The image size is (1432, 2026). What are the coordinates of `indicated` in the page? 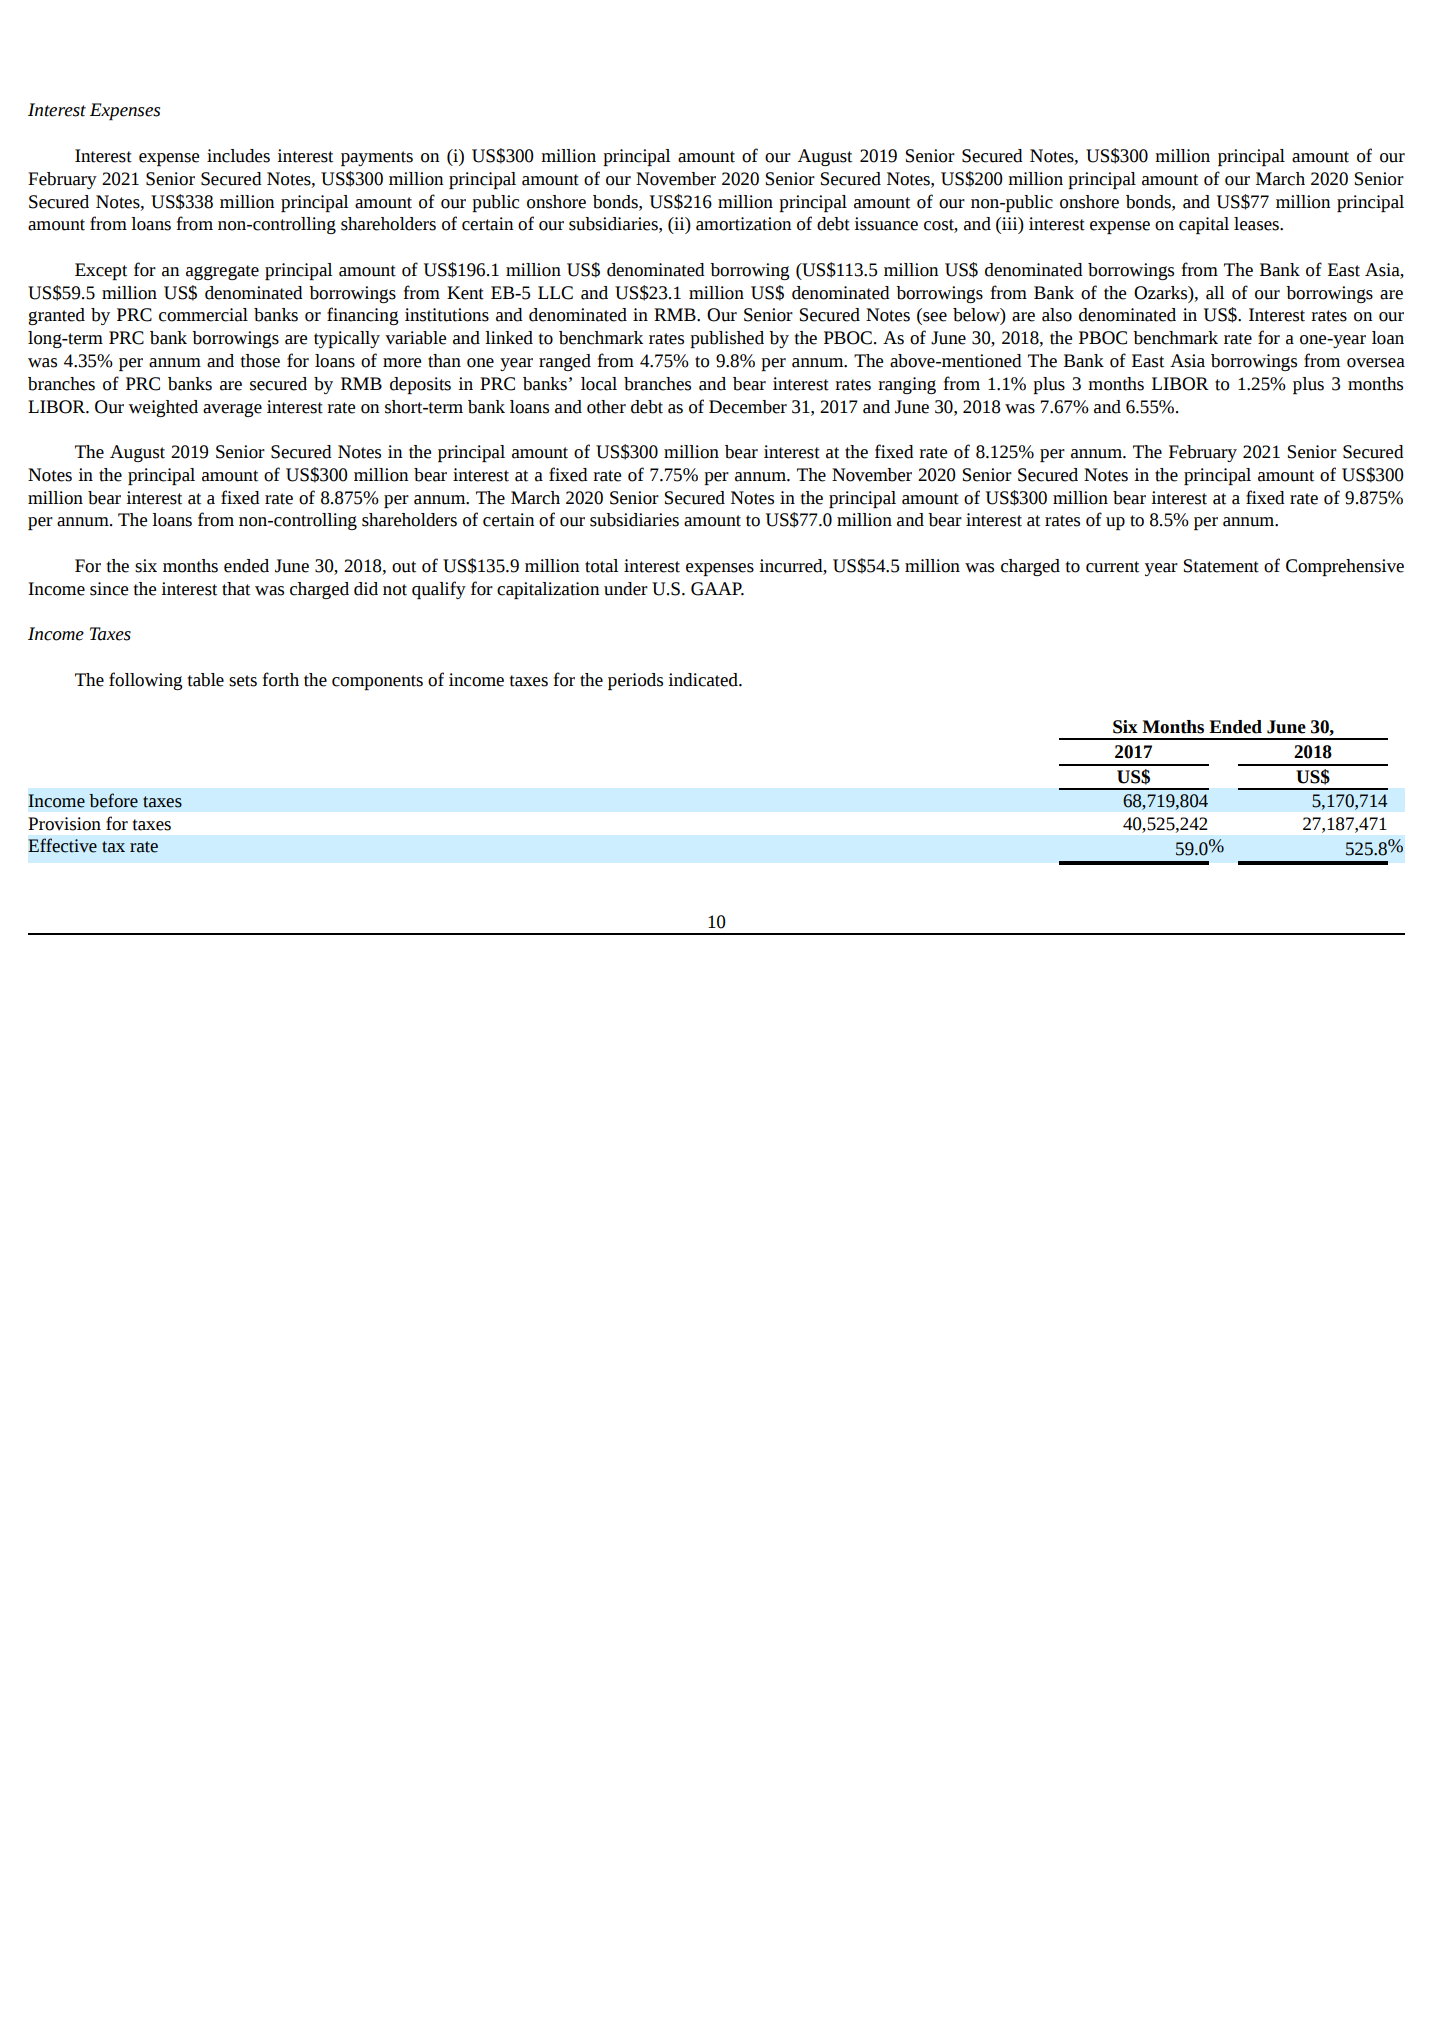 It's located at (704, 680).
